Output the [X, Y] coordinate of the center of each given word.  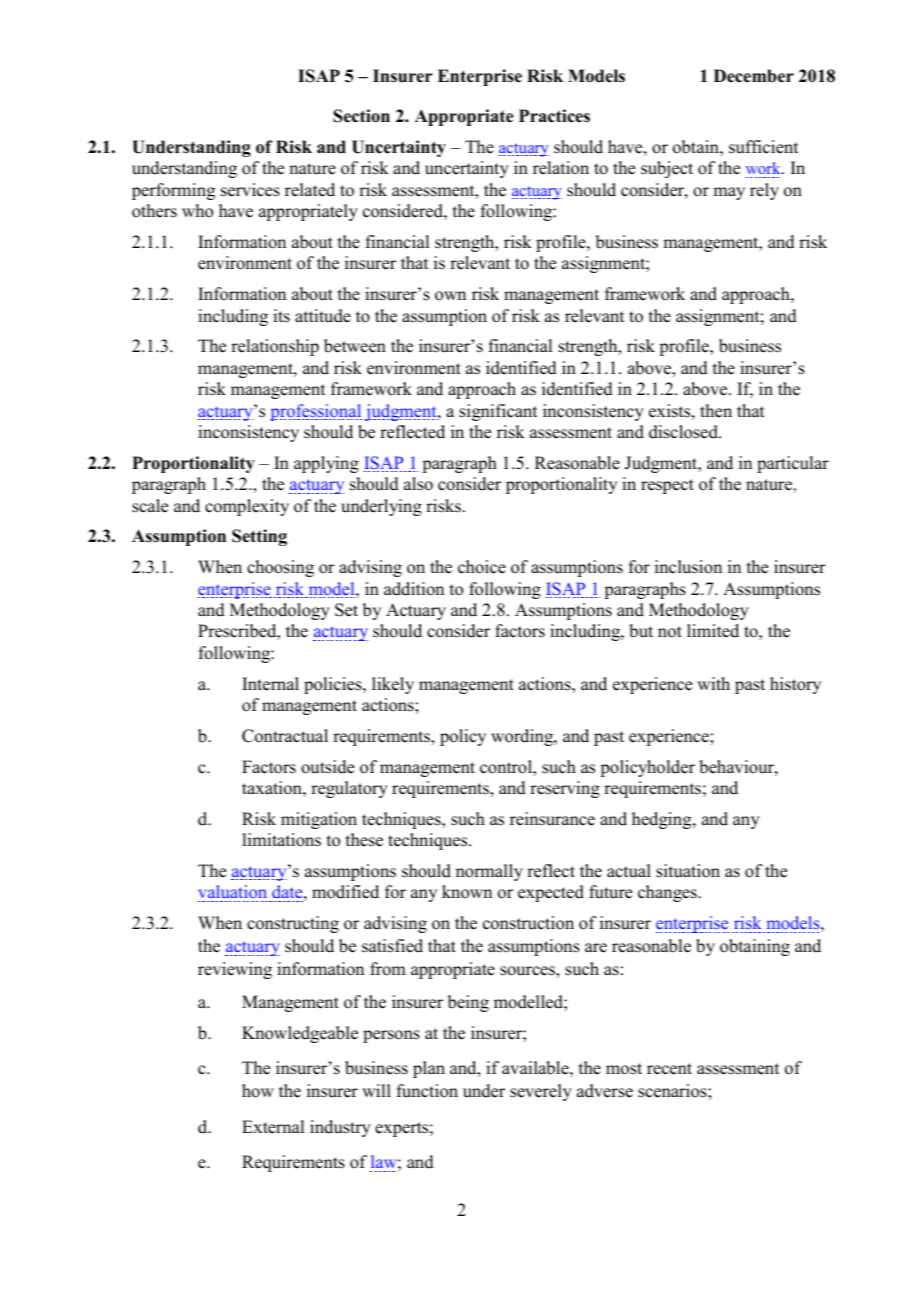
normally [489, 872]
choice [482, 567]
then [716, 411]
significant [498, 412]
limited [713, 631]
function [427, 1091]
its [281, 316]
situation [688, 871]
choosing [280, 568]
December [754, 76]
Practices [554, 116]
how [258, 1091]
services [250, 190]
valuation [234, 893]
